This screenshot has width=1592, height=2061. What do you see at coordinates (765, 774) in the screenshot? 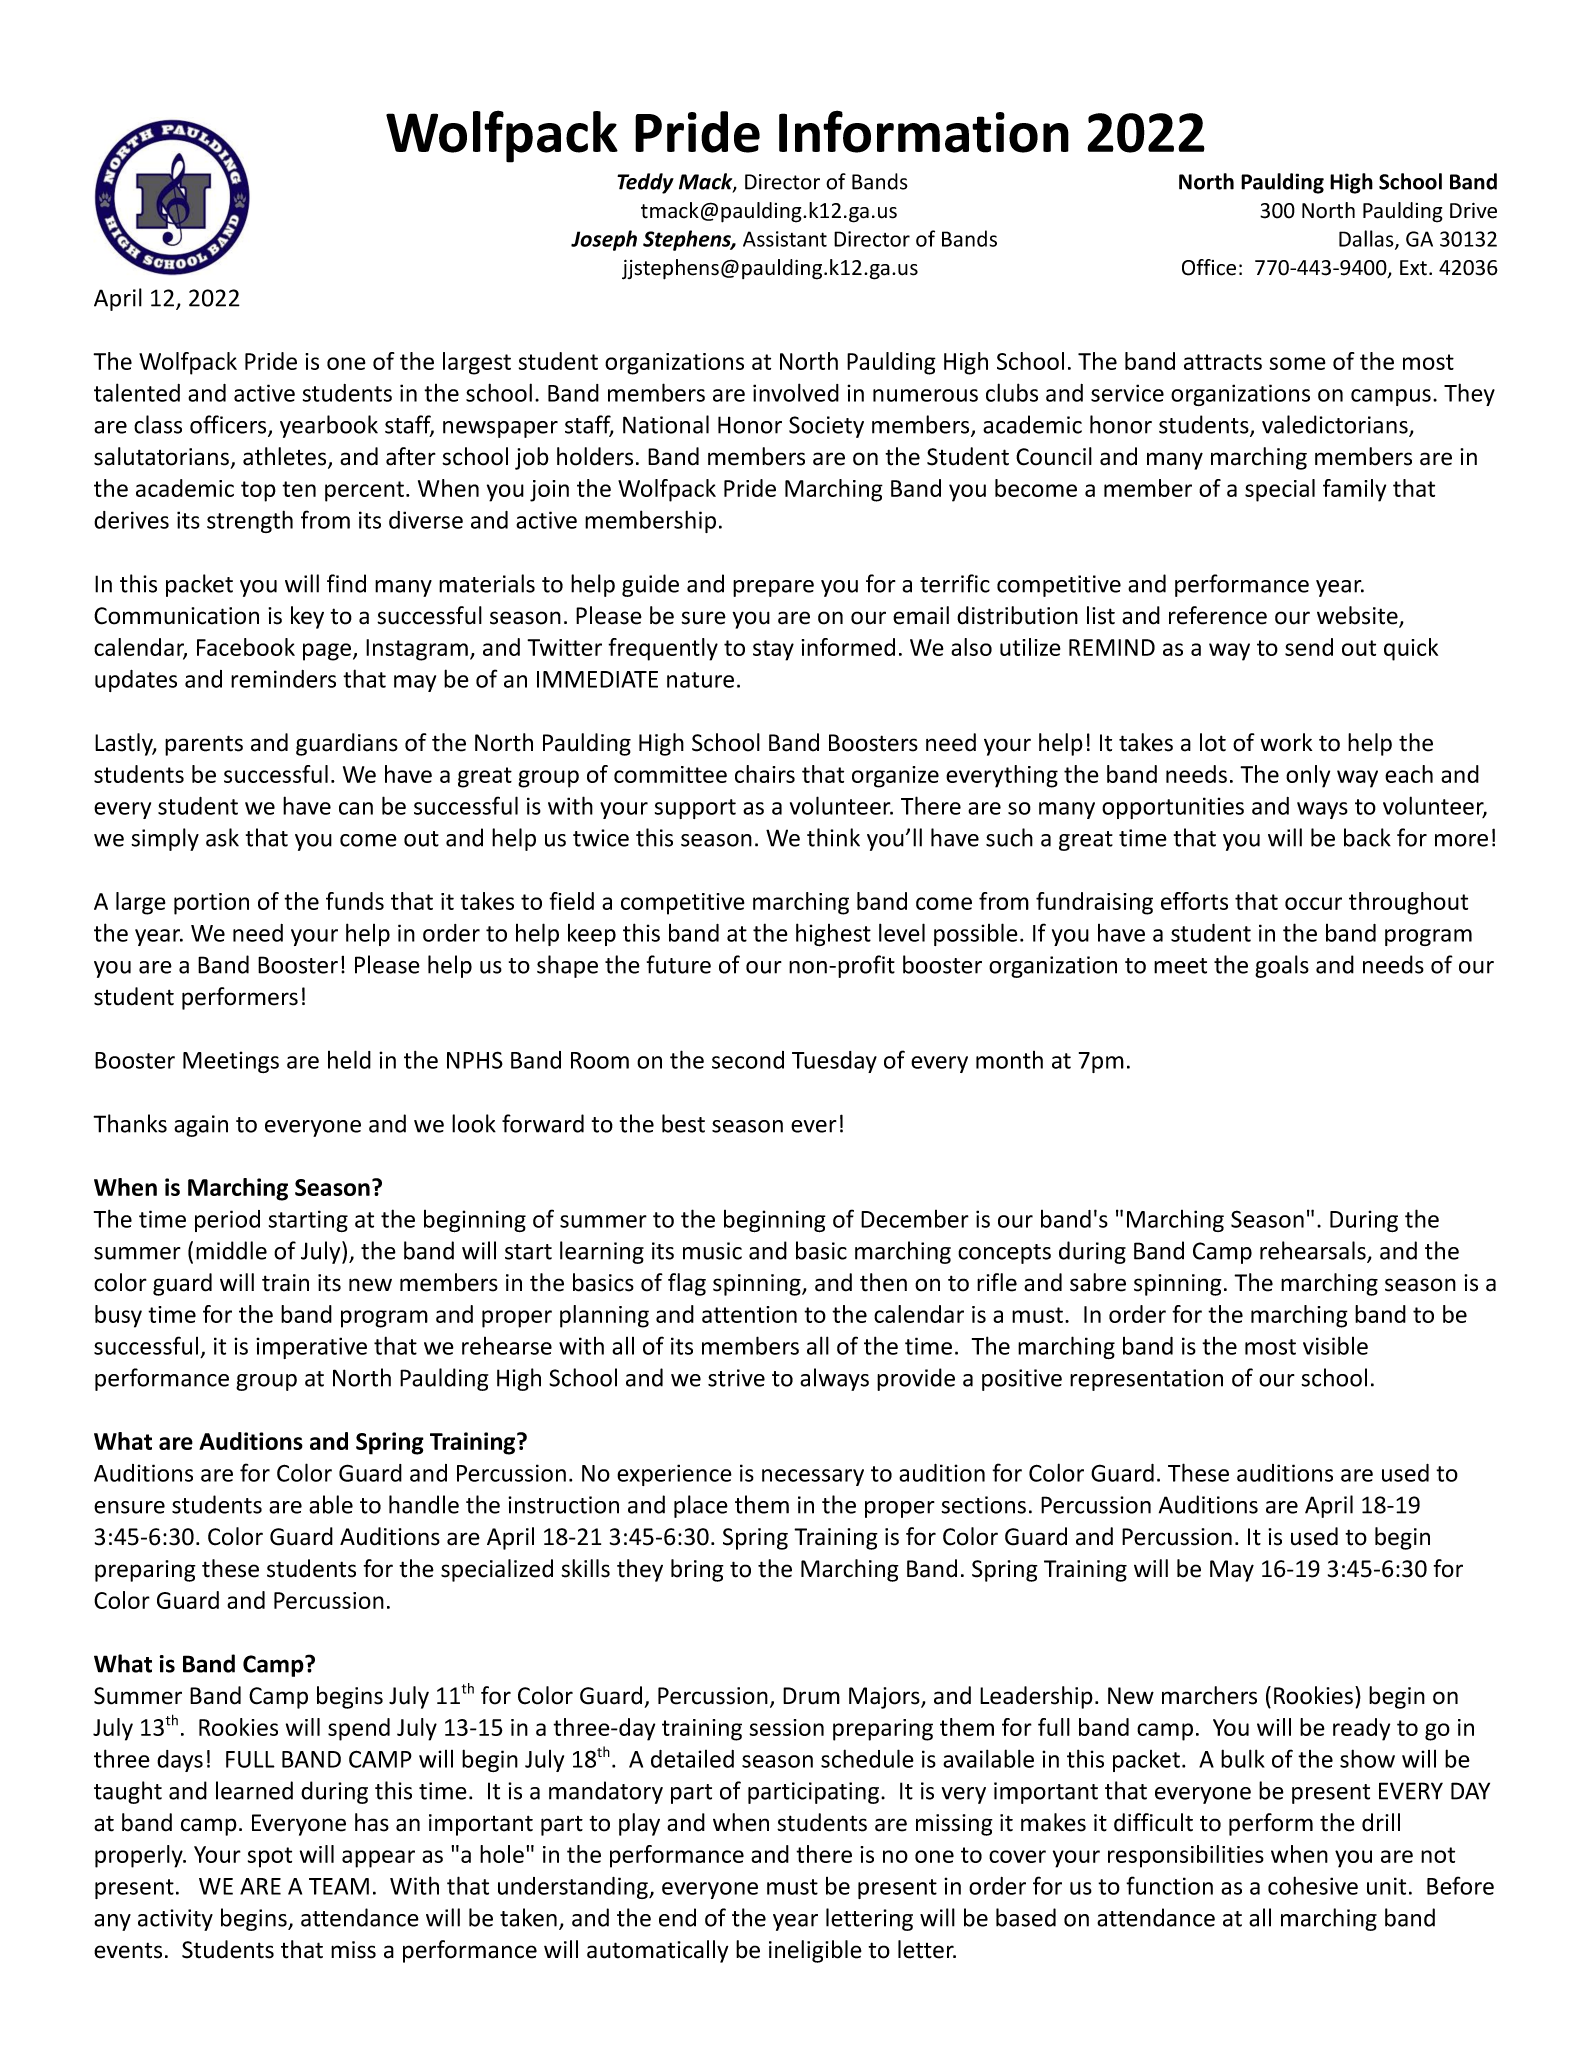
I see `chairs` at bounding box center [765, 774].
